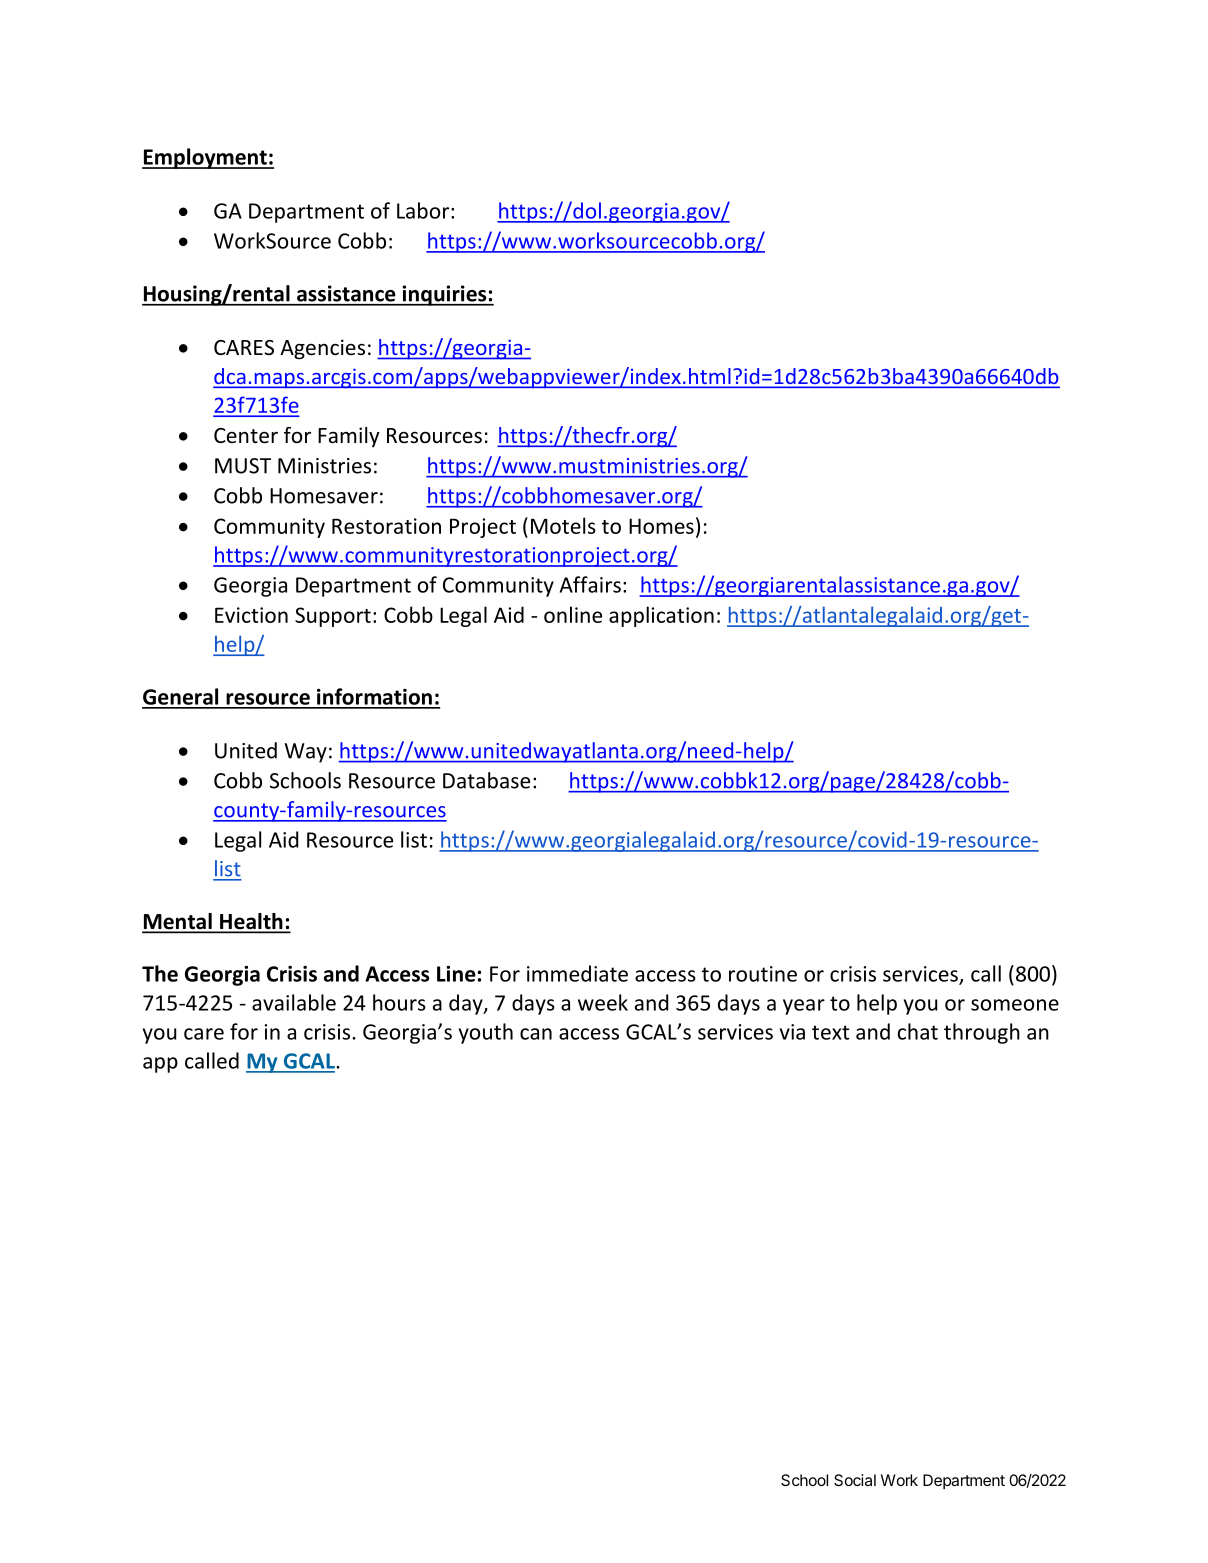 The image size is (1208, 1563). What do you see at coordinates (486, 780) in the page?
I see `Database` at bounding box center [486, 780].
